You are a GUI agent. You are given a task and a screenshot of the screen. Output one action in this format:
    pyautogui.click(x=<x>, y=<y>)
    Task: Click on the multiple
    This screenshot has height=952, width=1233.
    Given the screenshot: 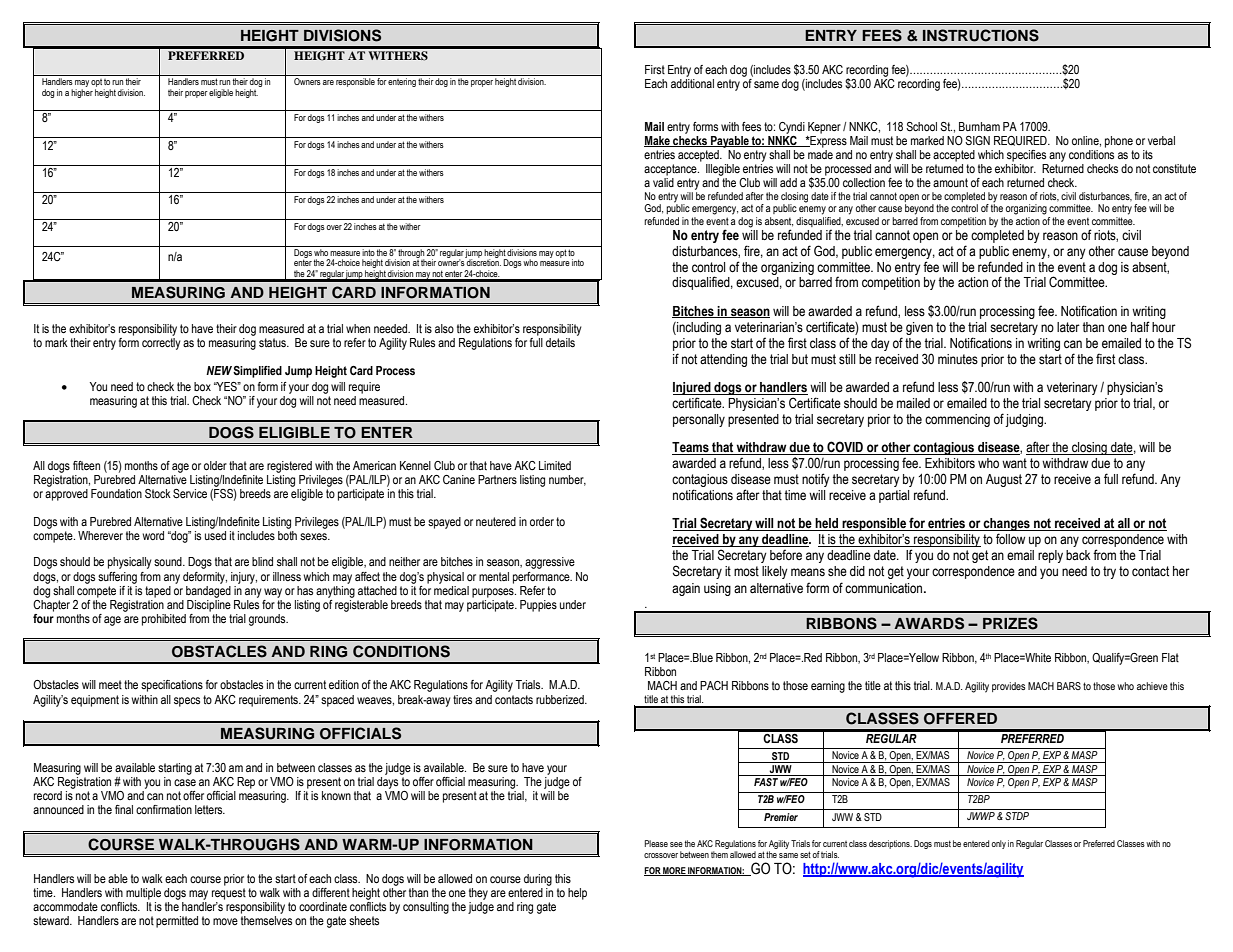 What is the action you would take?
    pyautogui.click(x=143, y=894)
